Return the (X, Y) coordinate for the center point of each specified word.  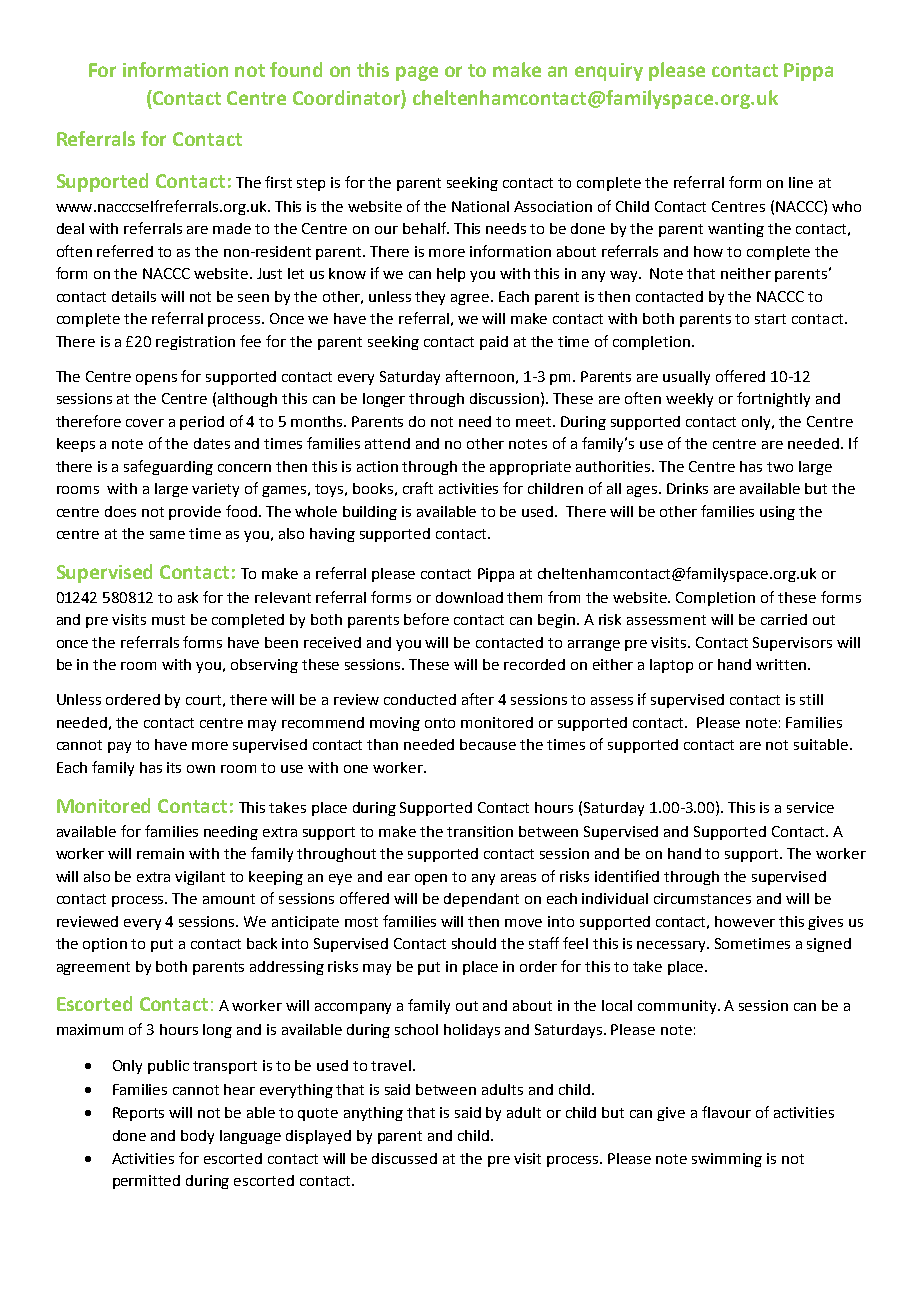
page (417, 73)
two (780, 467)
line (801, 182)
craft (418, 488)
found (296, 69)
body (197, 1137)
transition (480, 831)
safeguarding (168, 467)
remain (160, 853)
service (810, 807)
